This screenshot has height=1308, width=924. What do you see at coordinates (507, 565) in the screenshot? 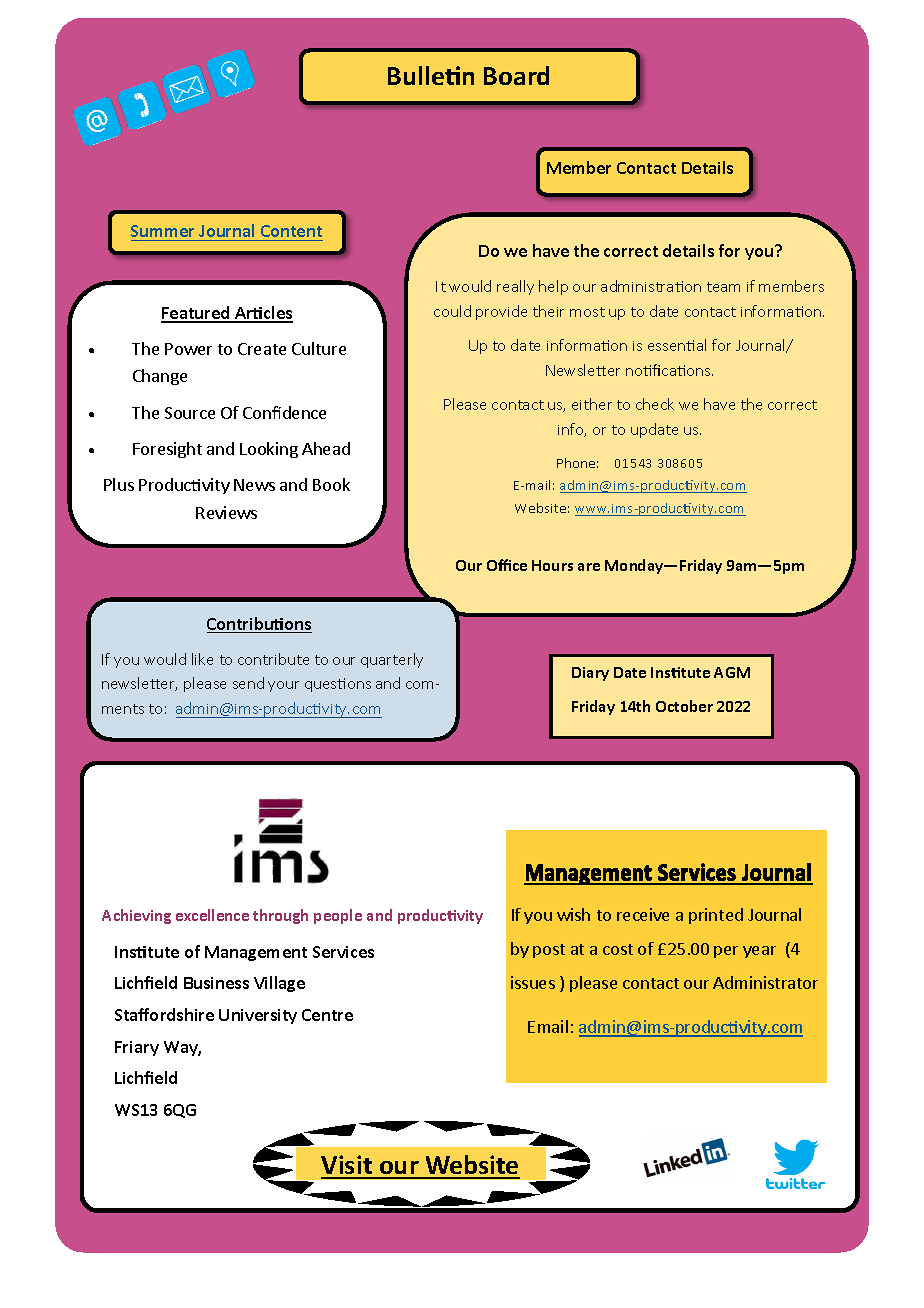
I see `Office` at bounding box center [507, 565].
